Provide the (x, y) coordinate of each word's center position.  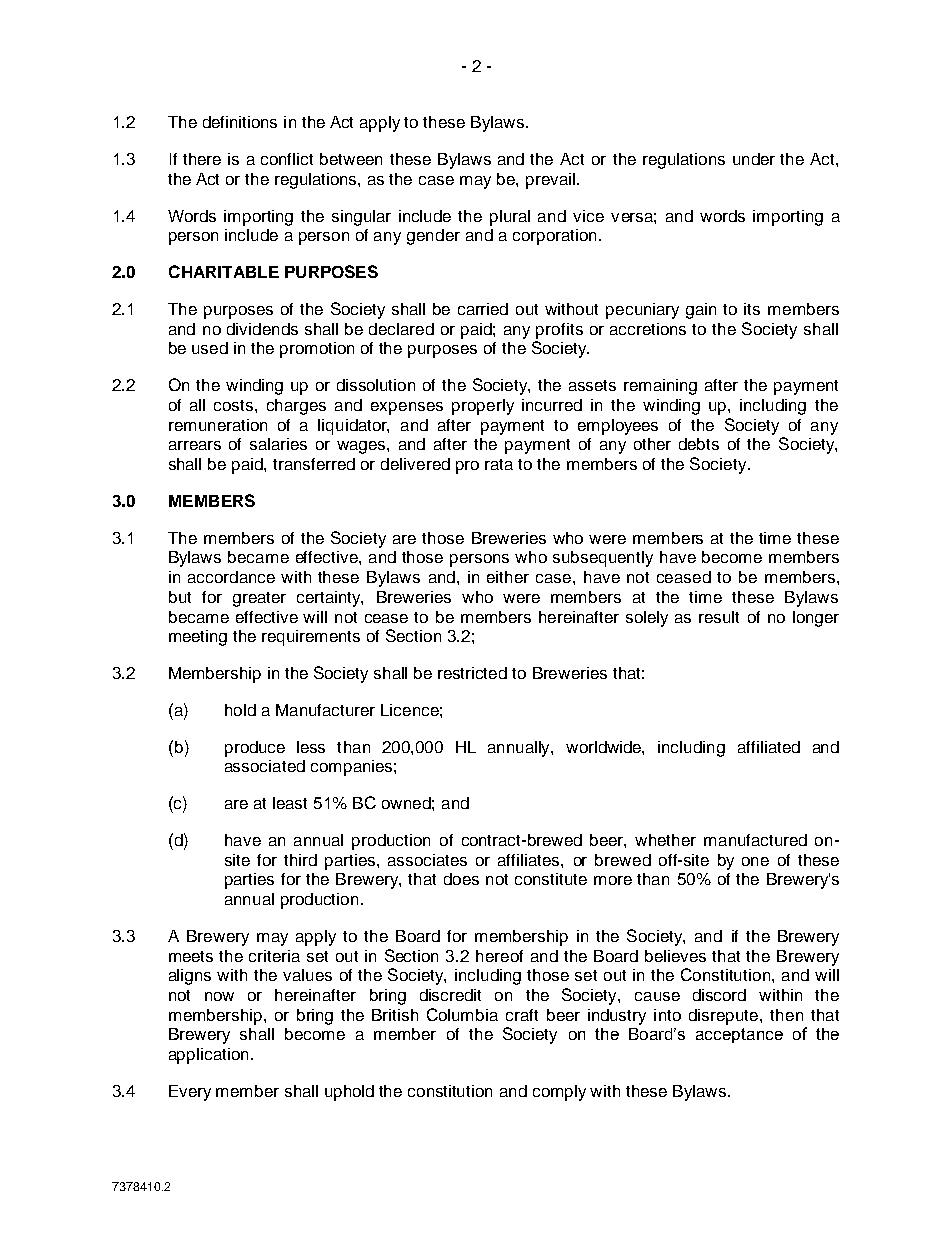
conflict (287, 159)
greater (259, 599)
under (754, 159)
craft (522, 1015)
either (508, 577)
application (208, 1056)
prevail (550, 181)
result (719, 617)
